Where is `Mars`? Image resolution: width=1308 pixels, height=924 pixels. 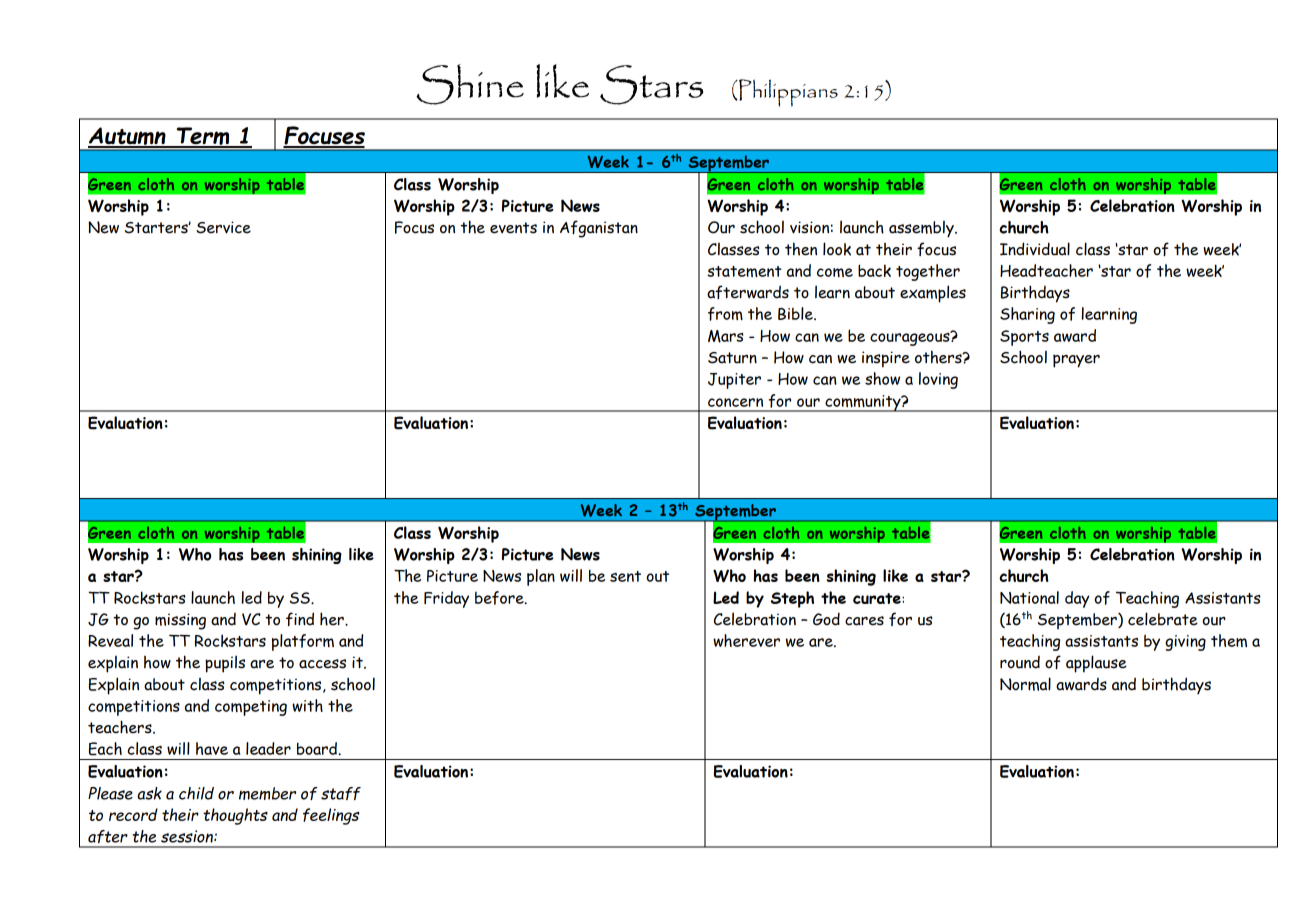
Mars is located at coordinates (725, 336).
